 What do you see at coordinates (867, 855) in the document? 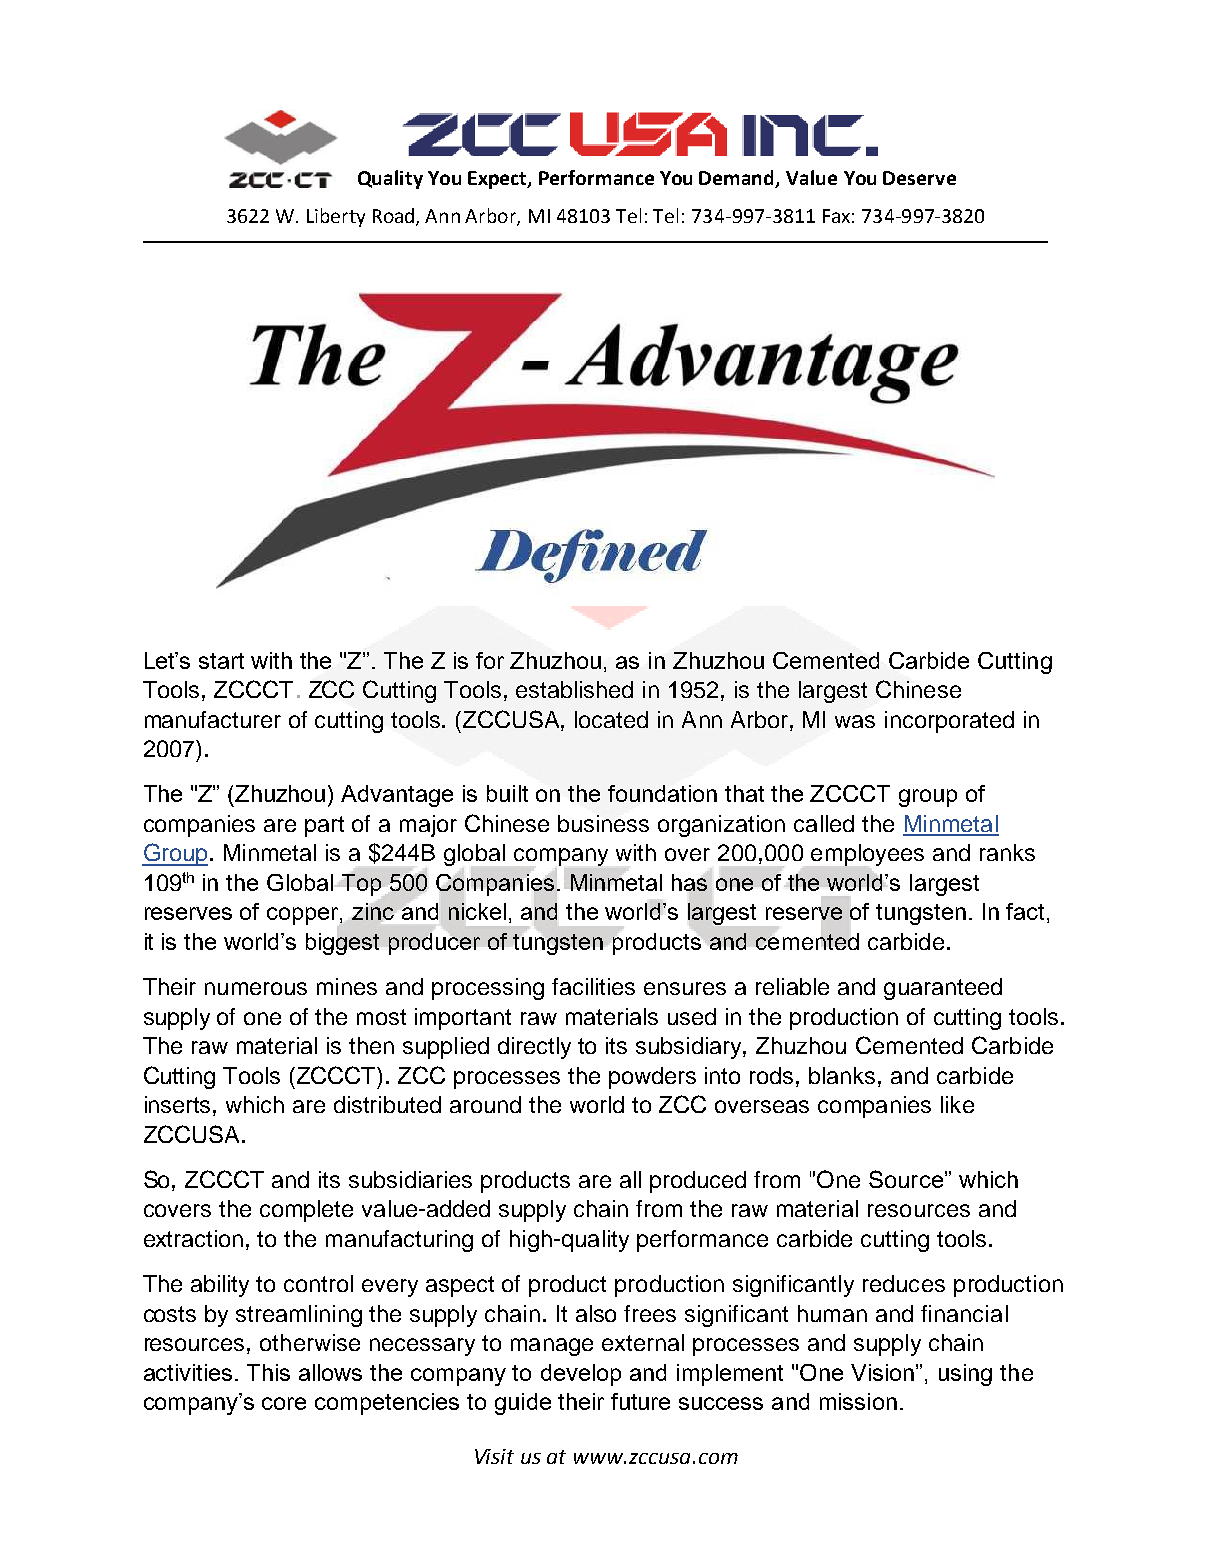
I see `employees` at bounding box center [867, 855].
